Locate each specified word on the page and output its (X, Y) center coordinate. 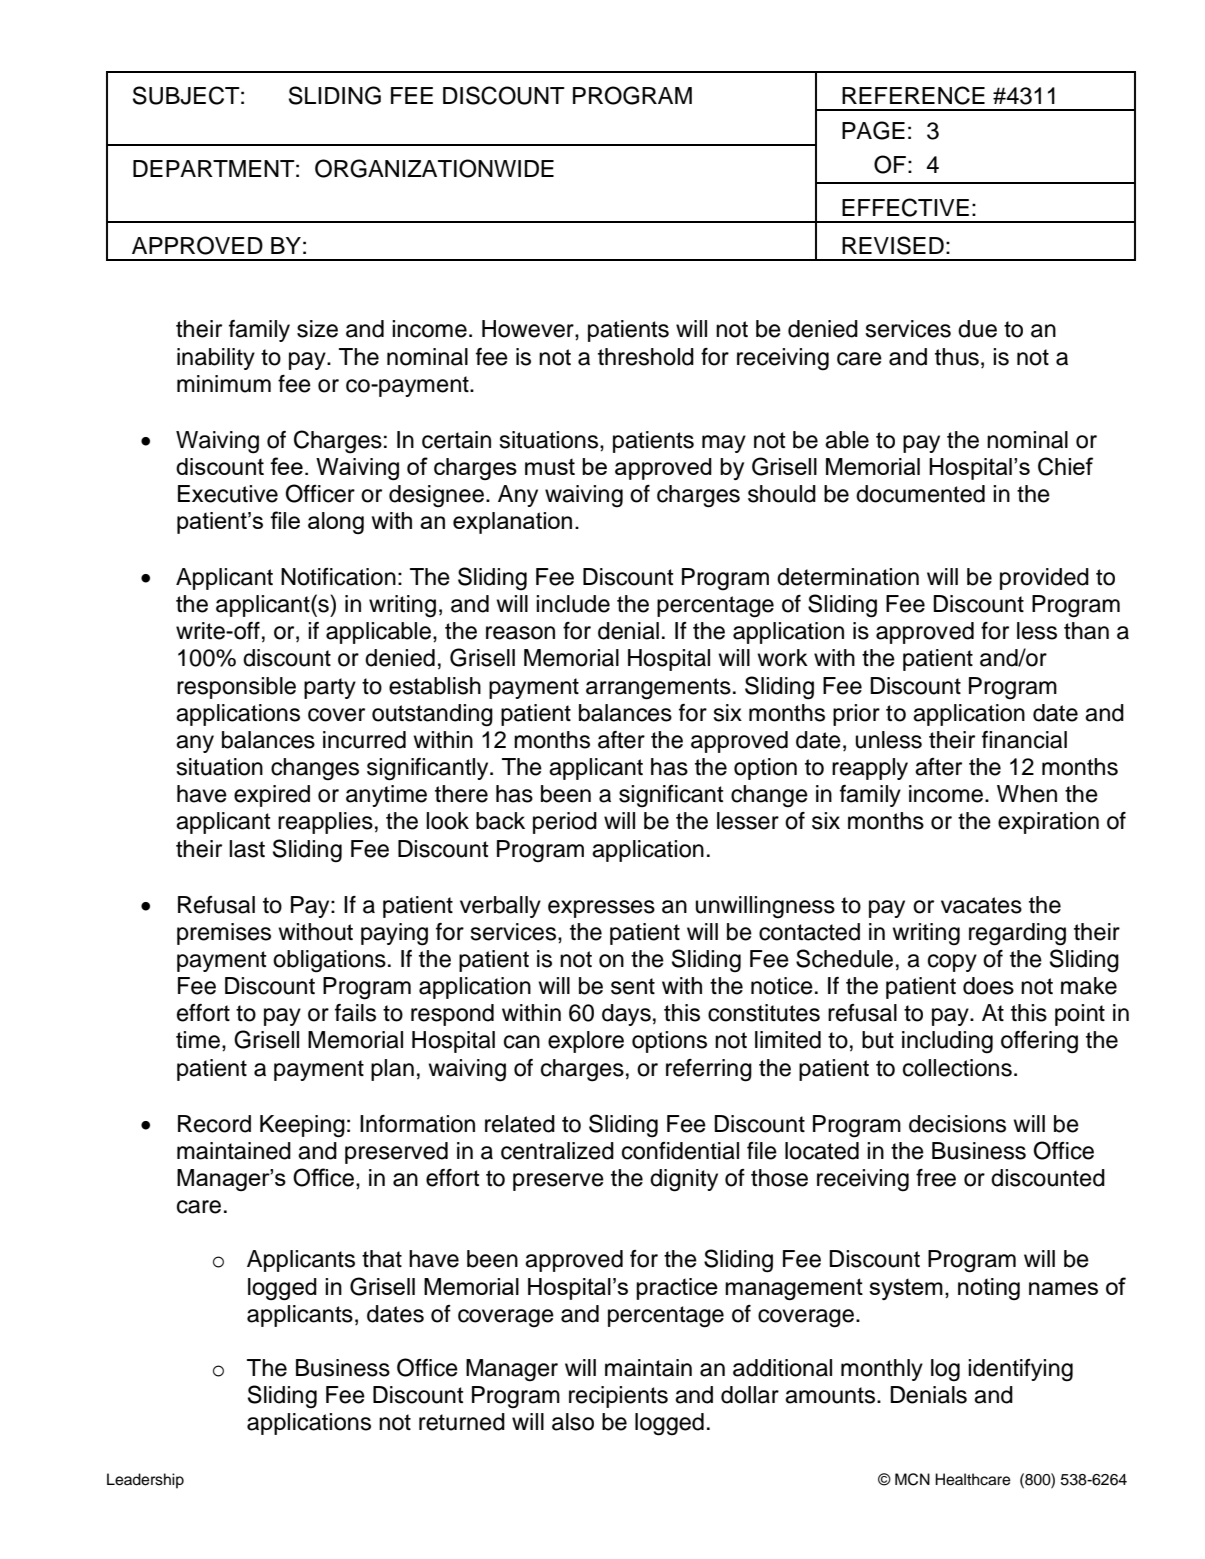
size (317, 329)
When (1027, 794)
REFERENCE (913, 95)
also (573, 1422)
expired (272, 796)
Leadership (145, 1481)
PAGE (873, 130)
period (565, 823)
